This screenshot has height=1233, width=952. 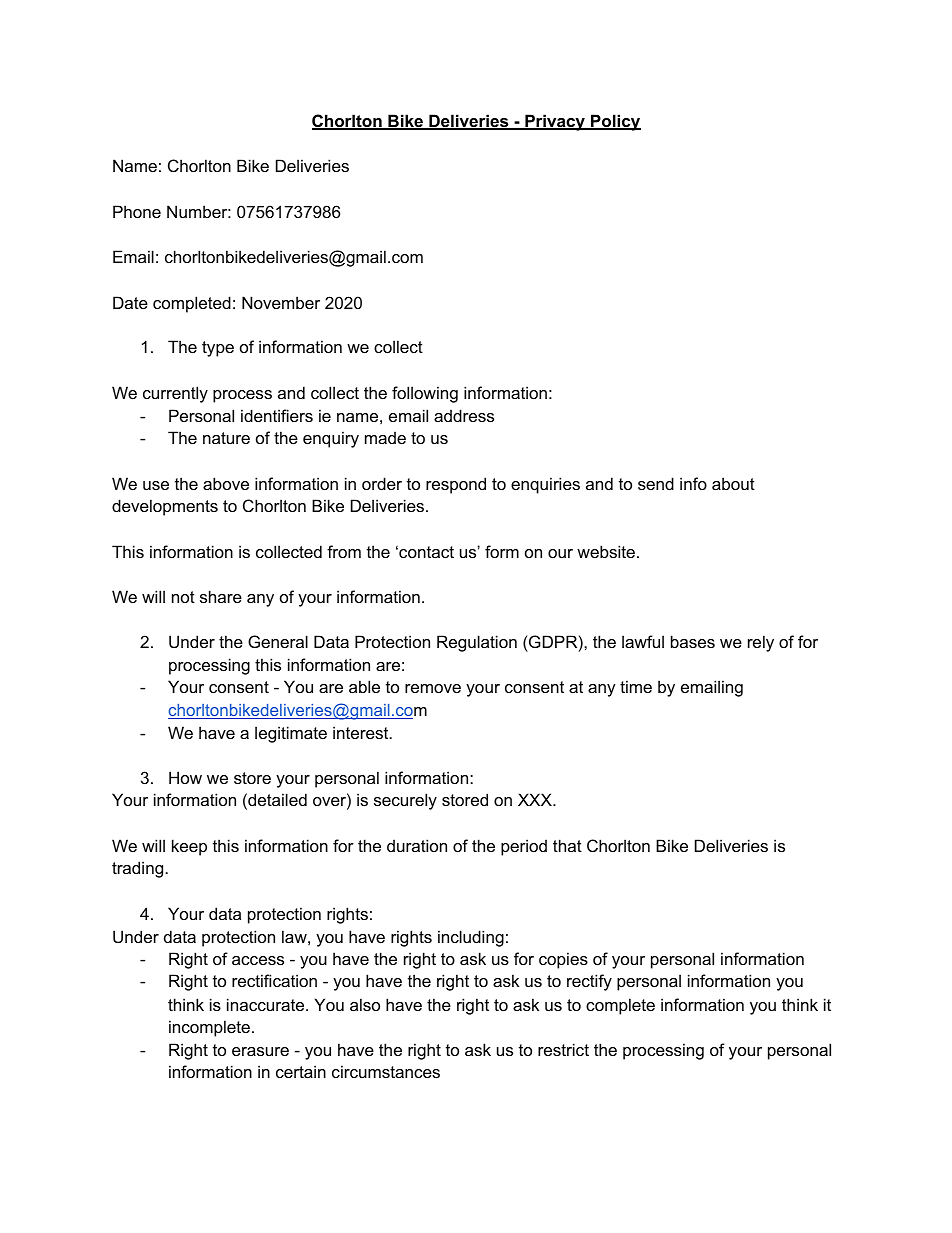 What do you see at coordinates (656, 483) in the screenshot?
I see `send` at bounding box center [656, 483].
